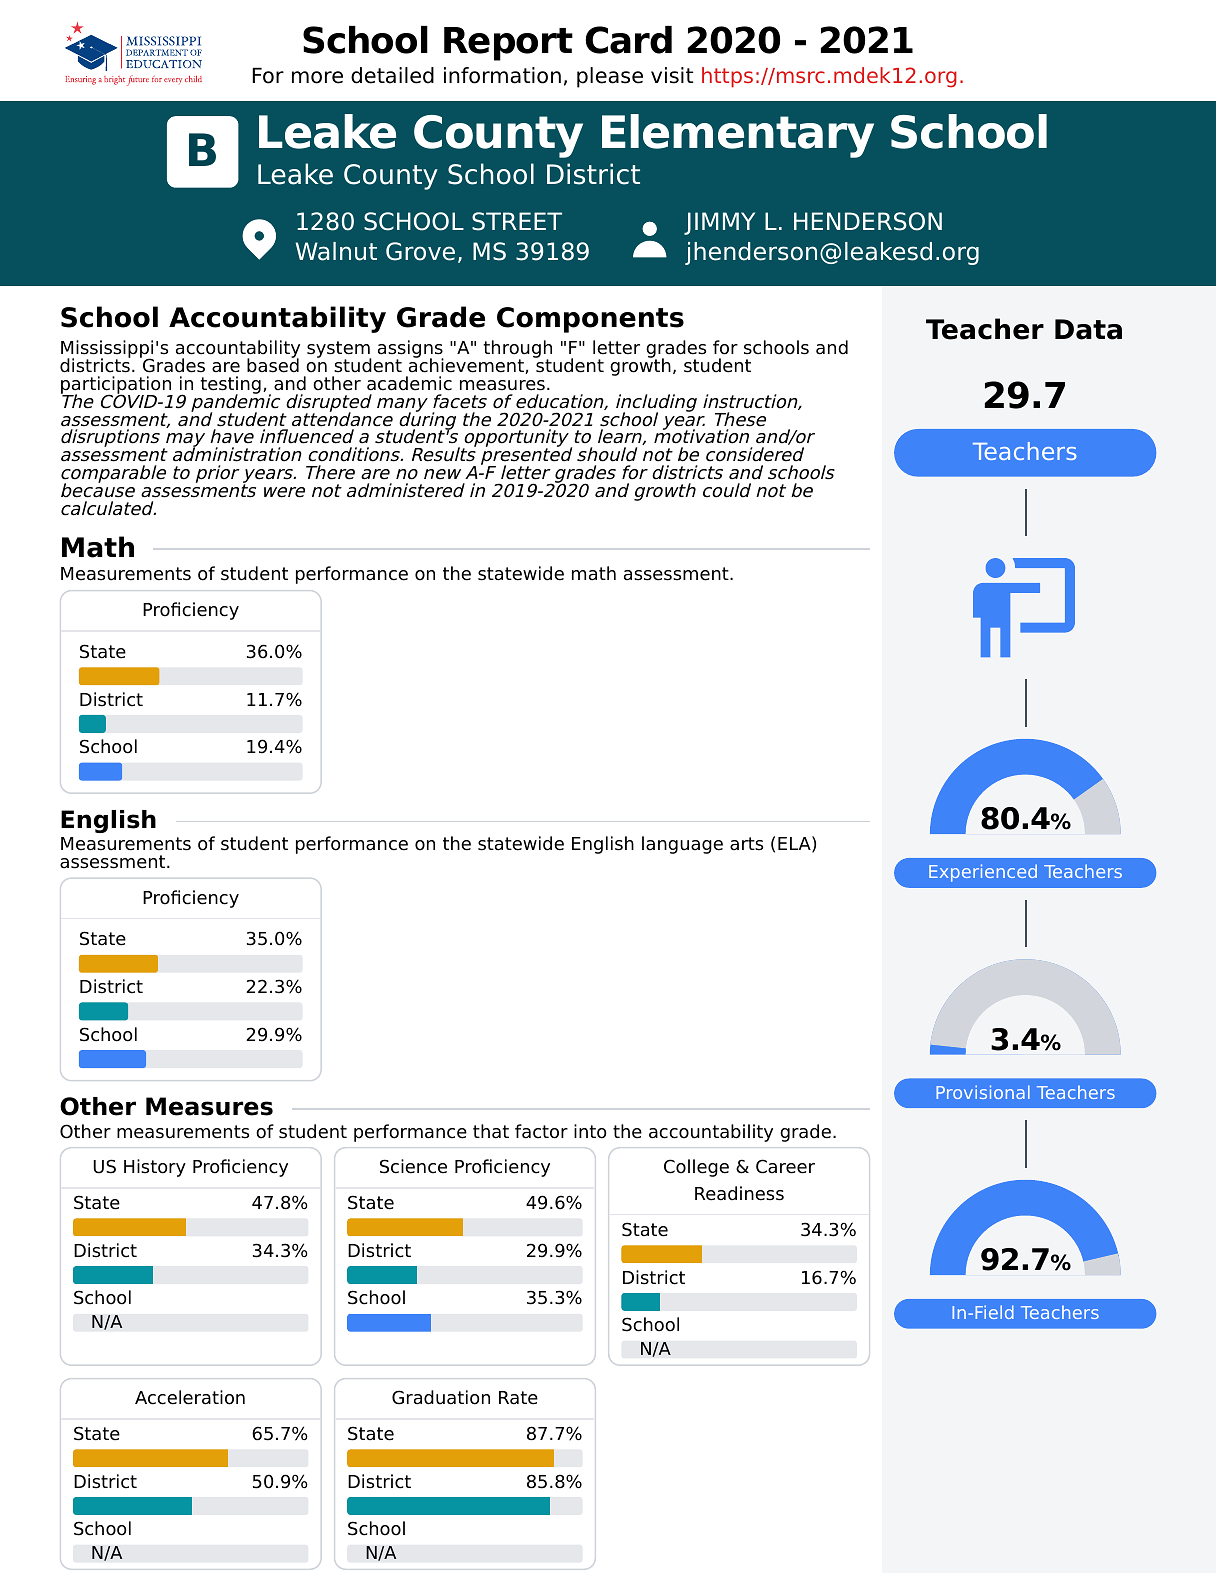  Describe the element at coordinates (682, 845) in the screenshot. I see `language` at that location.
